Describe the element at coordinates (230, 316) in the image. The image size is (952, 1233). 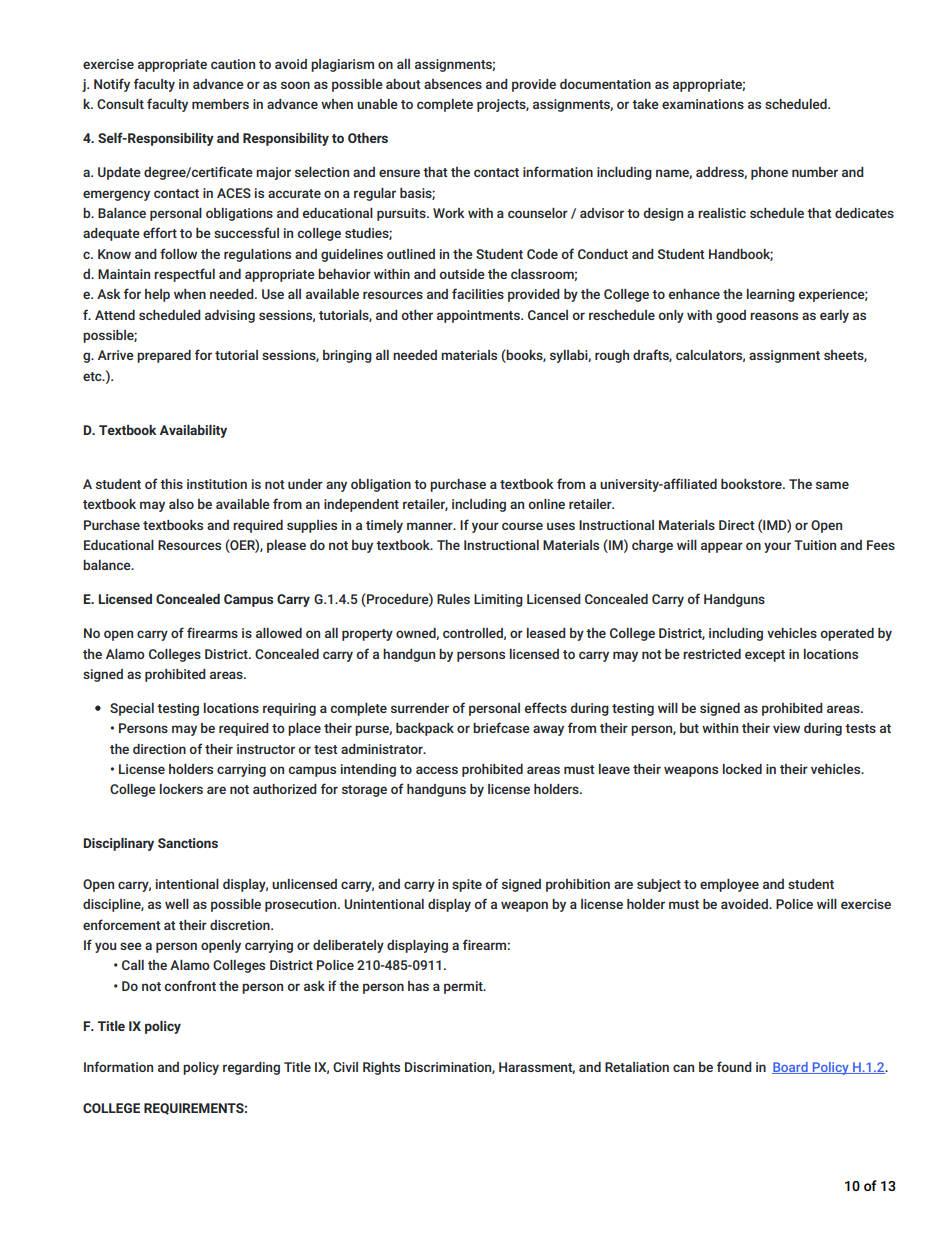
I see `advising` at that location.
